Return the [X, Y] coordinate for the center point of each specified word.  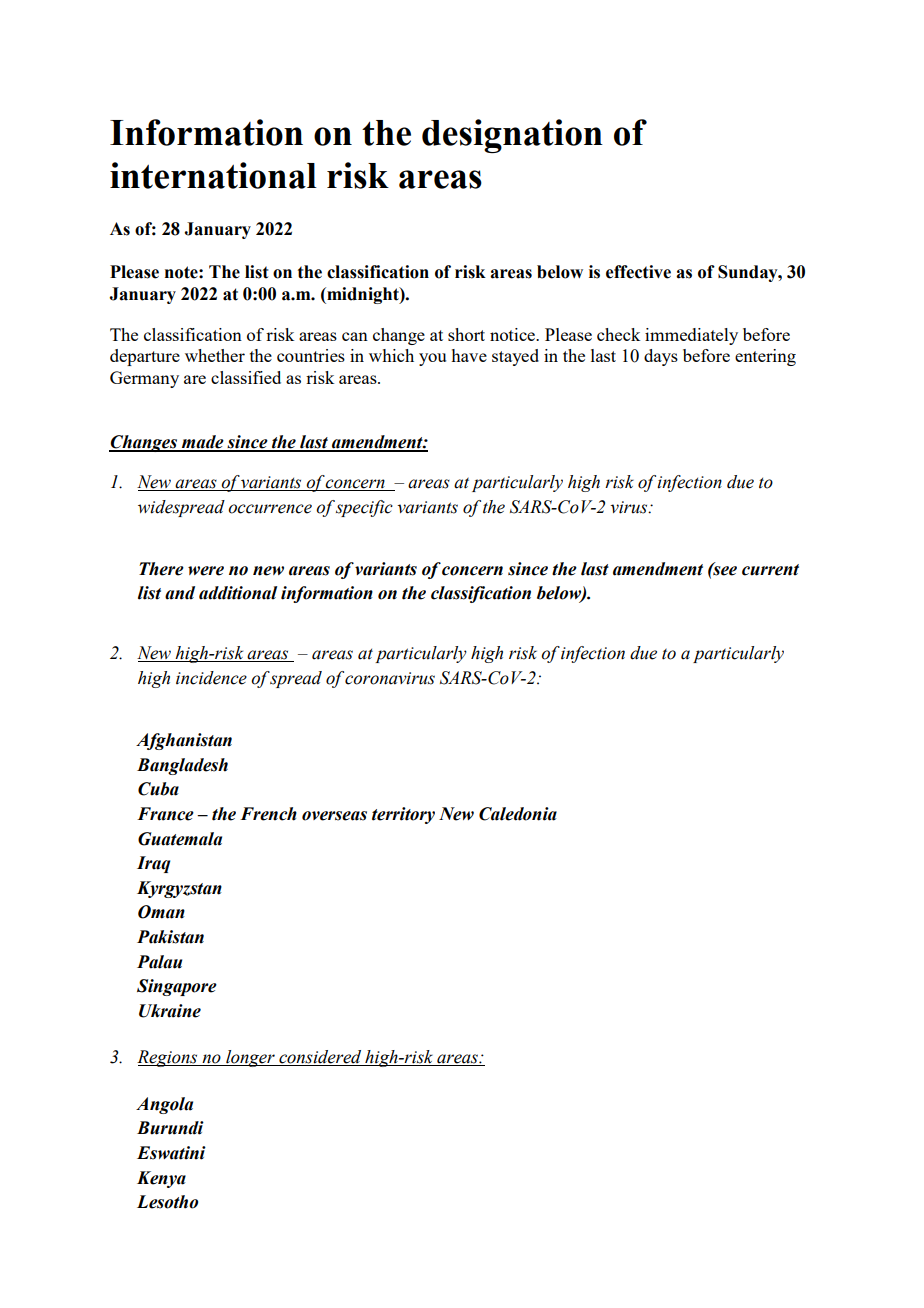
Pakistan [170, 937]
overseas [334, 816]
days [661, 357]
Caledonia [518, 814]
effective [638, 272]
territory [403, 815]
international [213, 175]
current [770, 570]
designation [512, 136]
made [203, 443]
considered [320, 1058]
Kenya [161, 1179]
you [432, 359]
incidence [211, 678]
